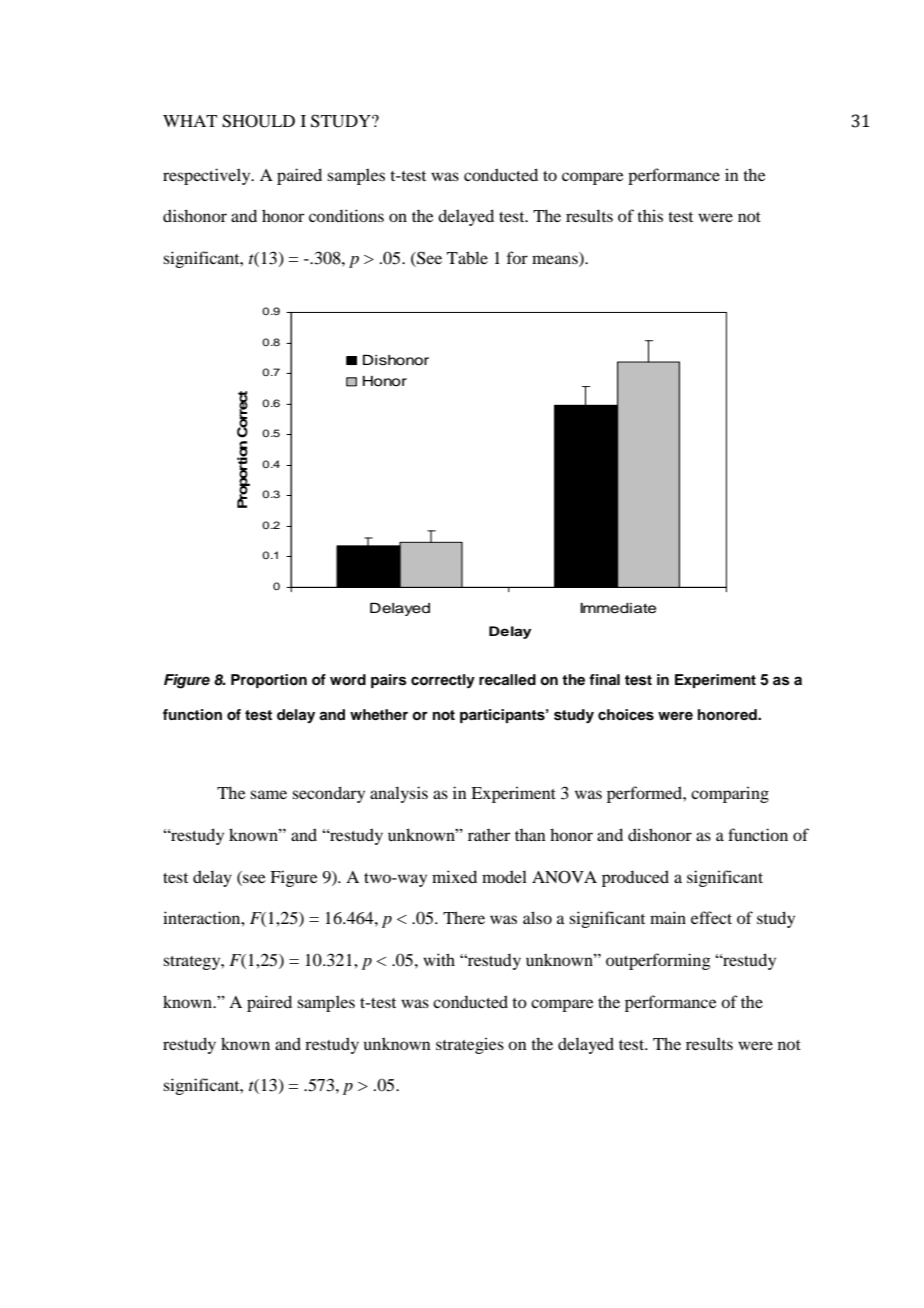 The image size is (924, 1308). Describe the element at coordinates (618, 608) in the page. I see `Immediate` at that location.
